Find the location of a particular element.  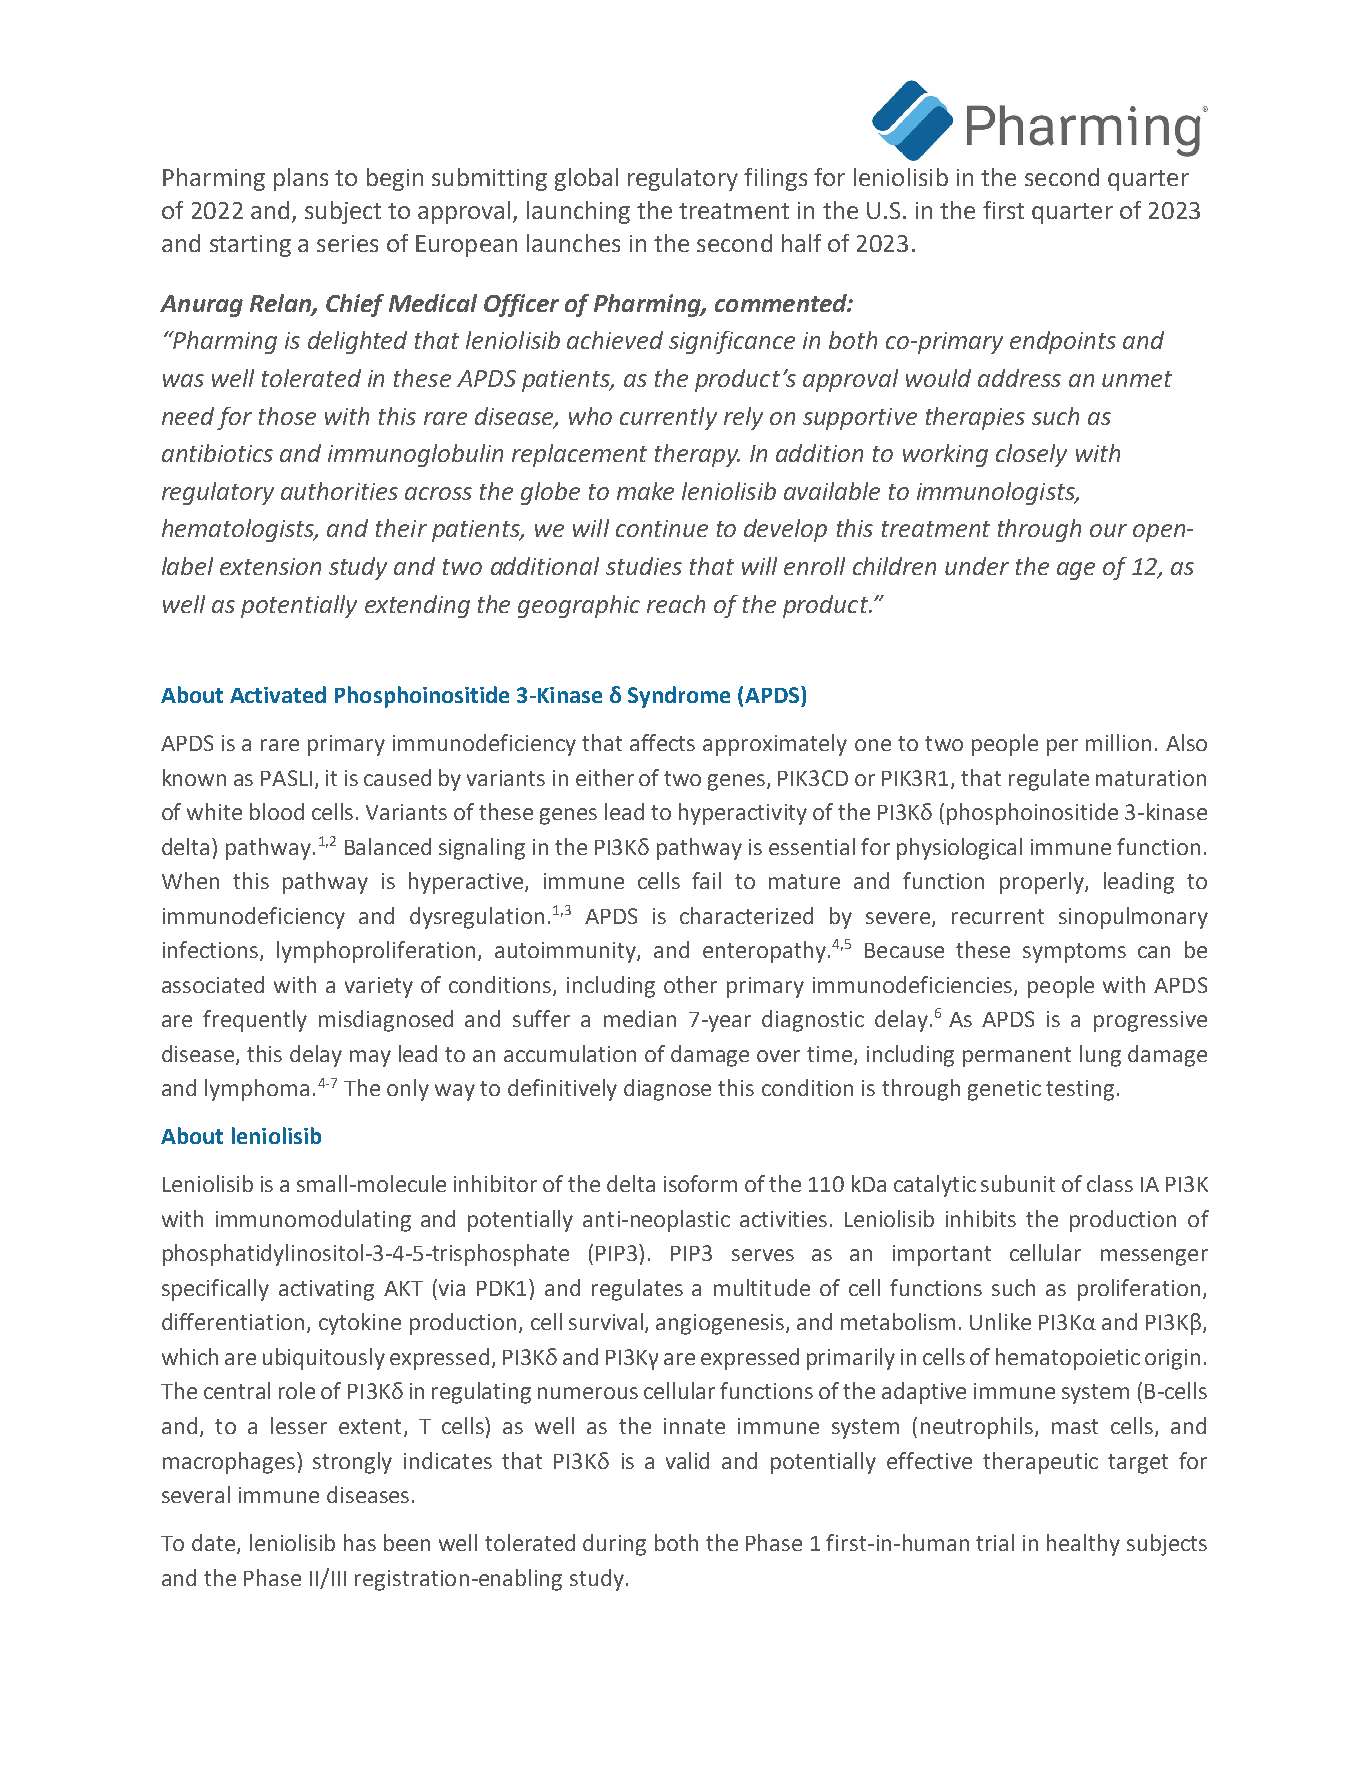

fail is located at coordinates (706, 880).
